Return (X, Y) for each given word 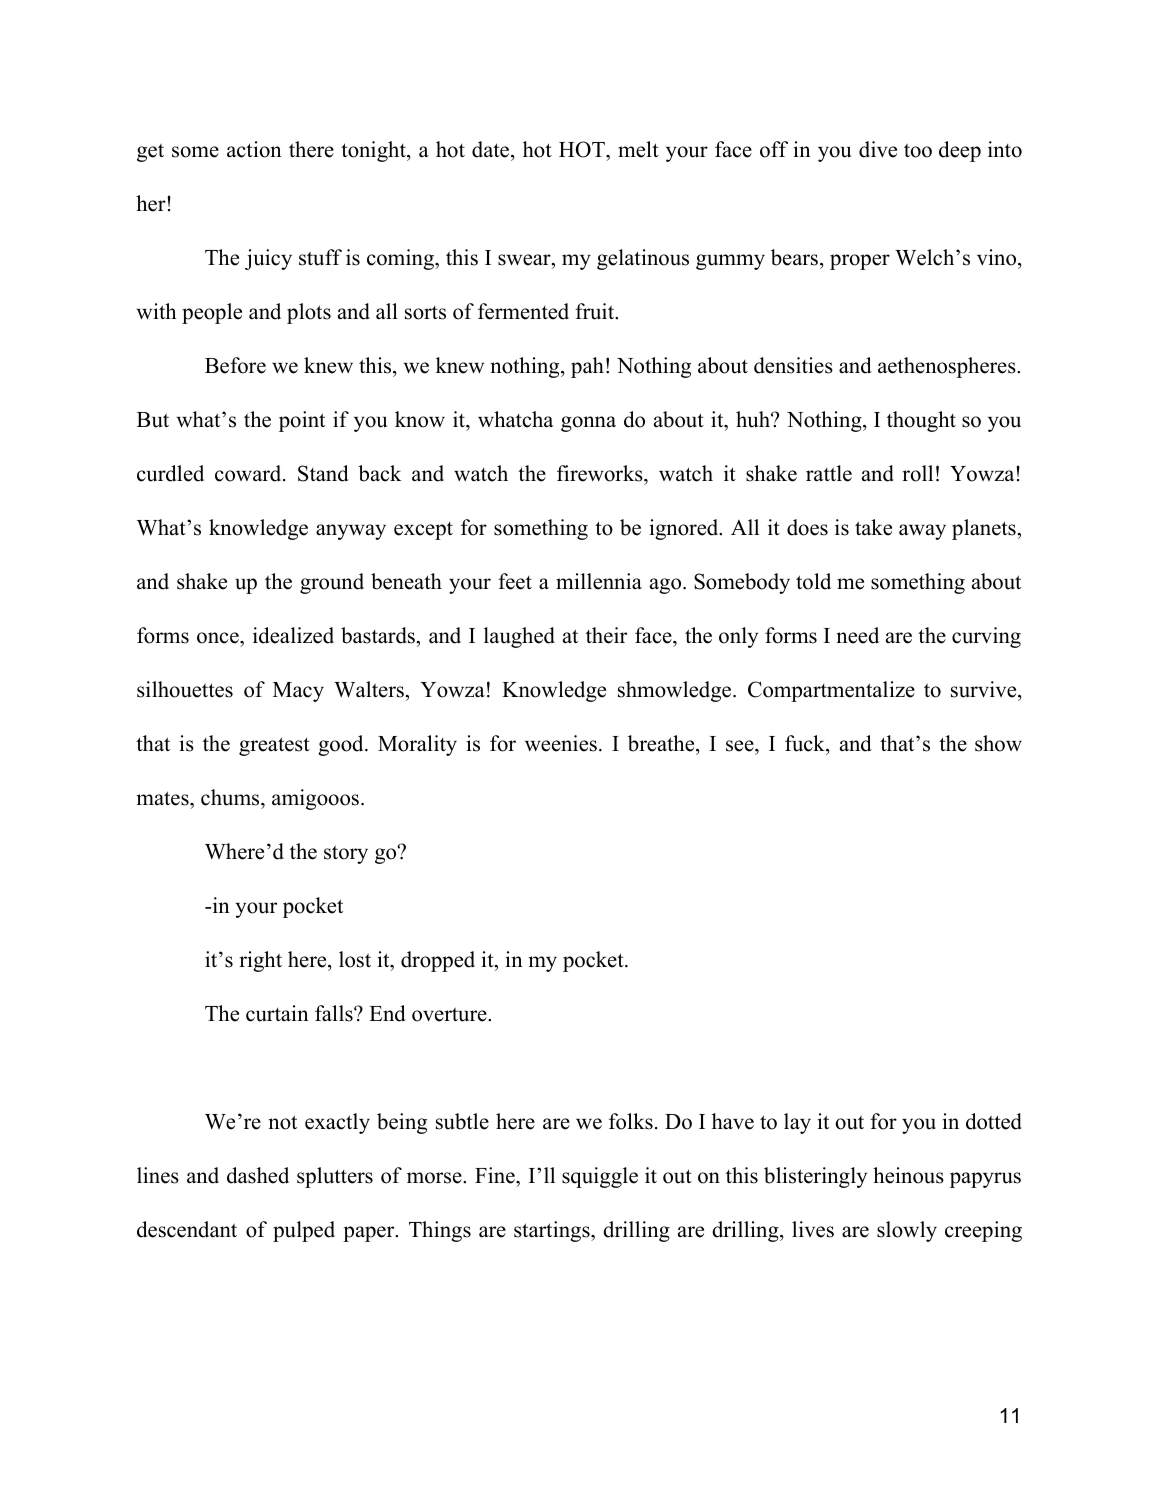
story (346, 854)
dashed (258, 1175)
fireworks (601, 473)
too (918, 150)
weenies (561, 743)
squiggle (600, 1177)
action (254, 149)
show (998, 743)
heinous (908, 1175)
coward (249, 473)
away (922, 532)
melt (638, 149)
